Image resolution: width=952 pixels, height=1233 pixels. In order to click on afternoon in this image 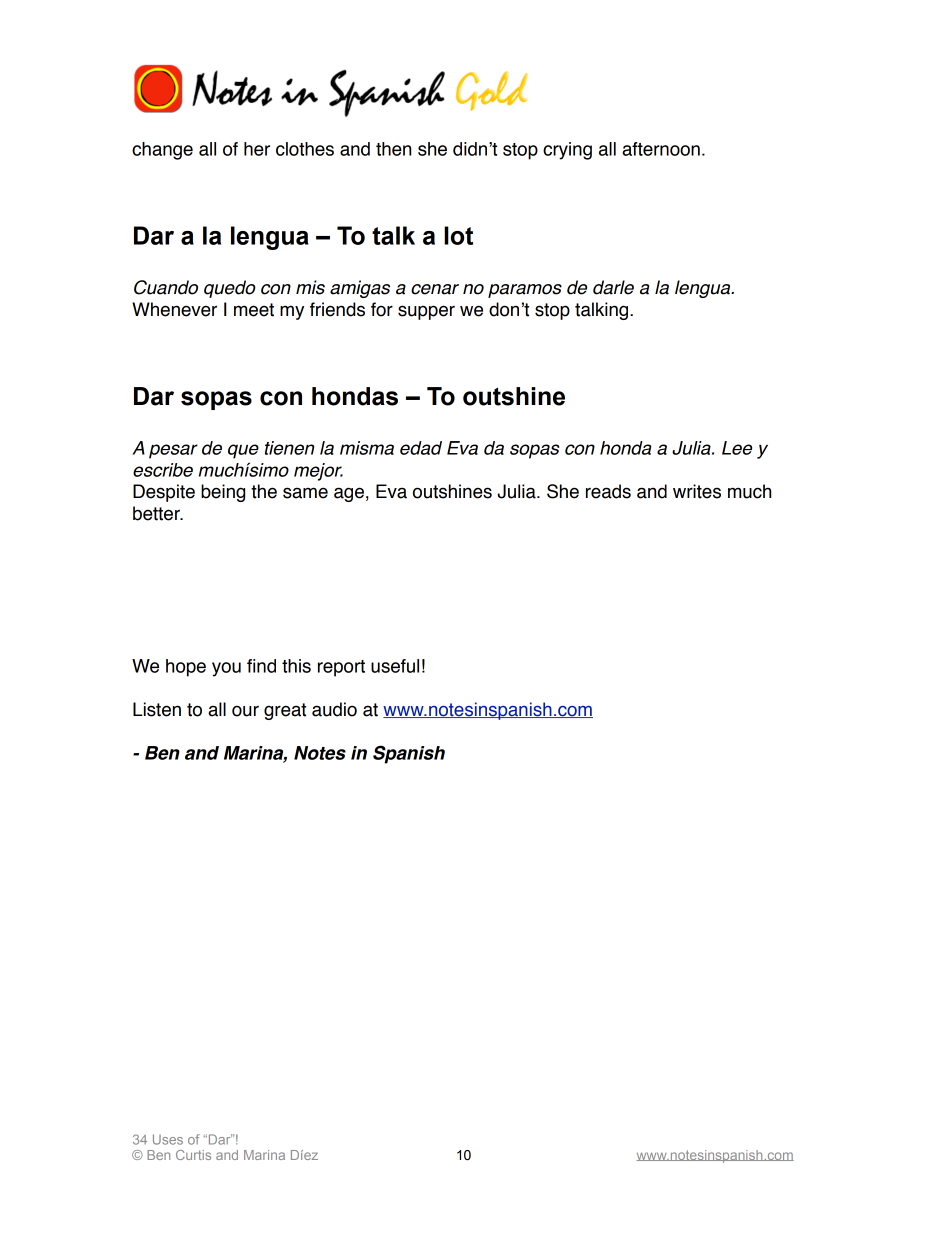, I will do `click(661, 149)`.
